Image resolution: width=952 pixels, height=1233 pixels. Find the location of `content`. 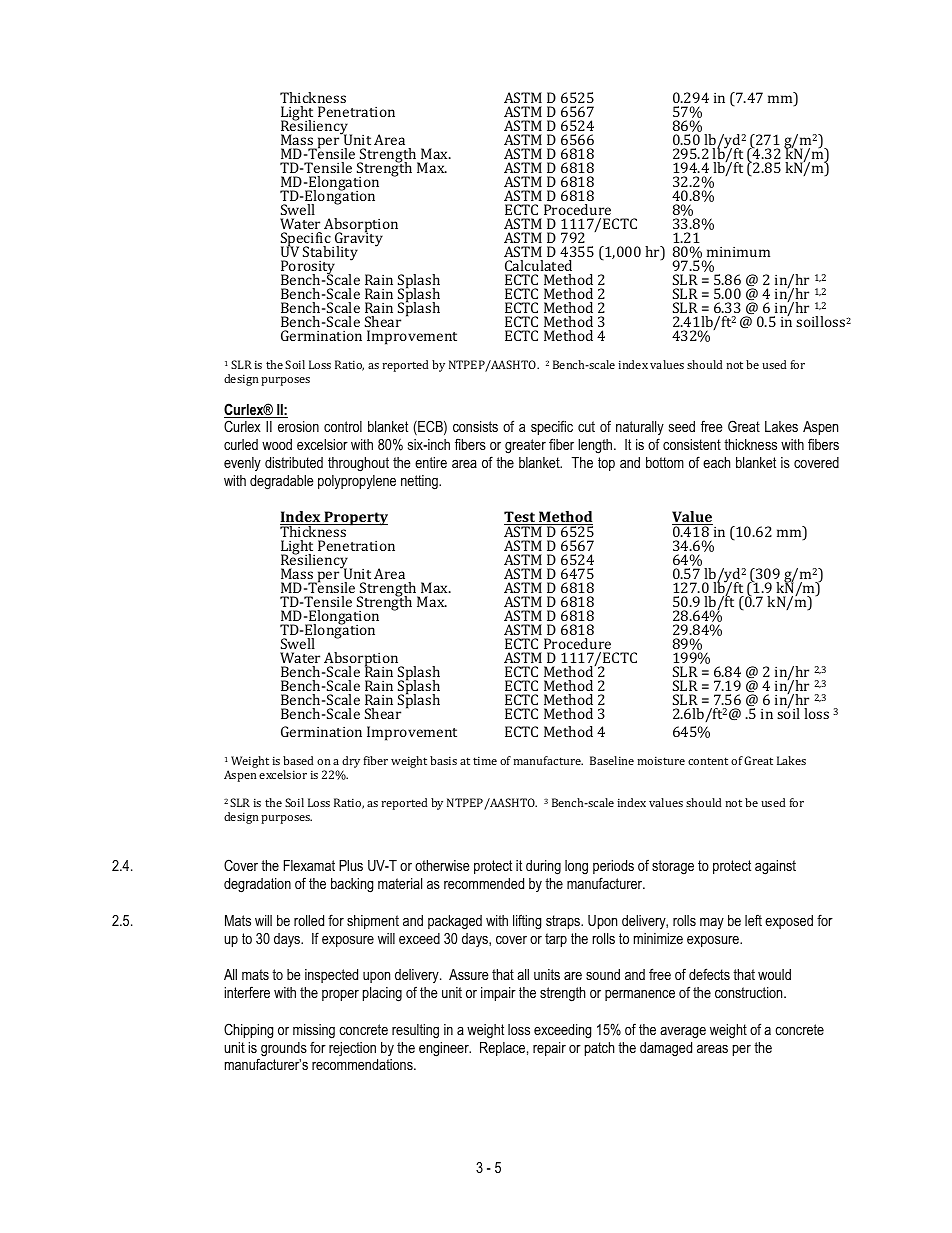

content is located at coordinates (708, 761).
